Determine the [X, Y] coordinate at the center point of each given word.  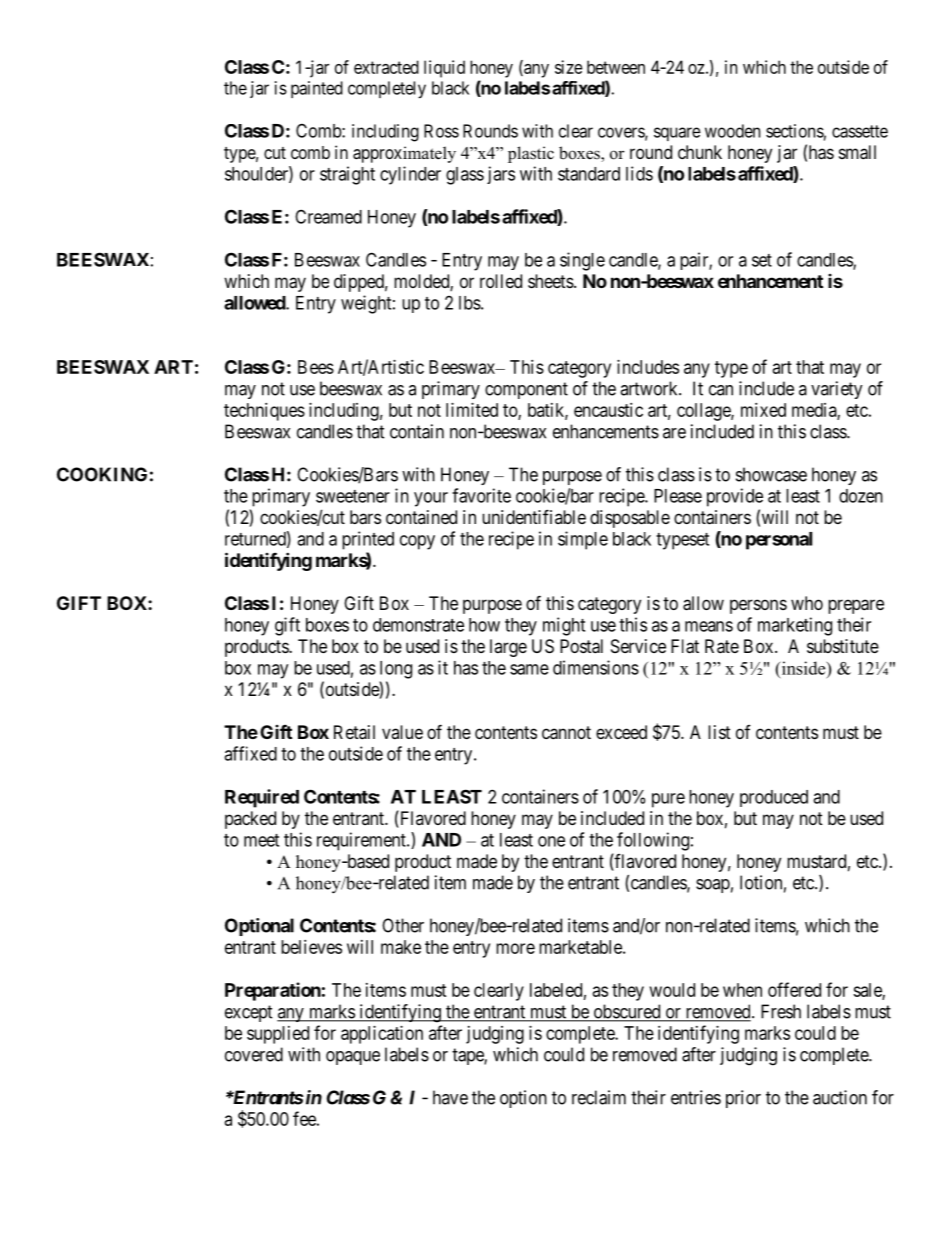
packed [250, 820]
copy [417, 542]
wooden [732, 131]
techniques [264, 412]
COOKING [102, 474]
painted [317, 89]
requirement [362, 841]
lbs [470, 303]
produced [774, 798]
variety [837, 390]
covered [254, 1054]
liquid [444, 69]
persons [758, 606]
